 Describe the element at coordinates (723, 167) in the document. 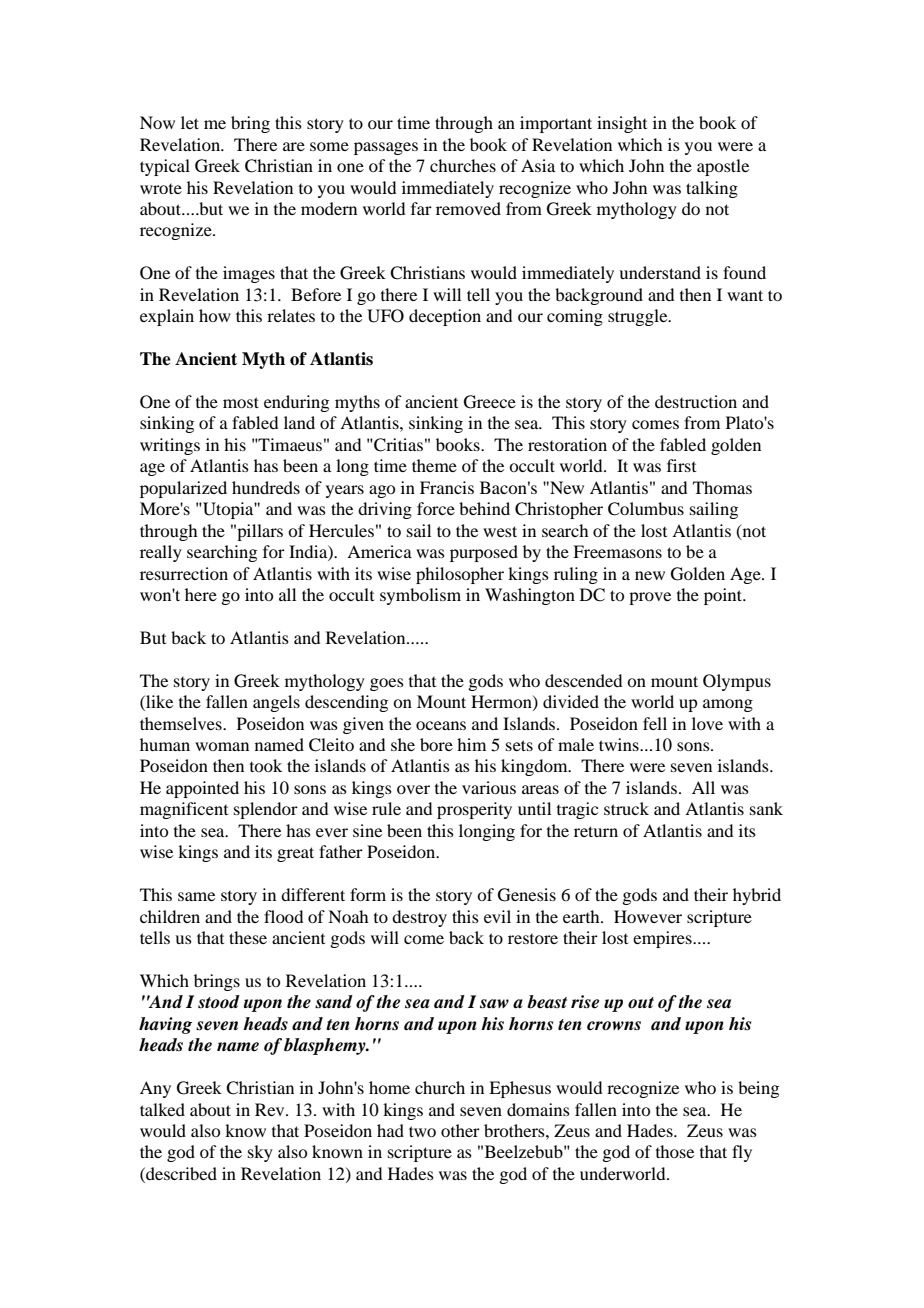

I see `apostle` at that location.
